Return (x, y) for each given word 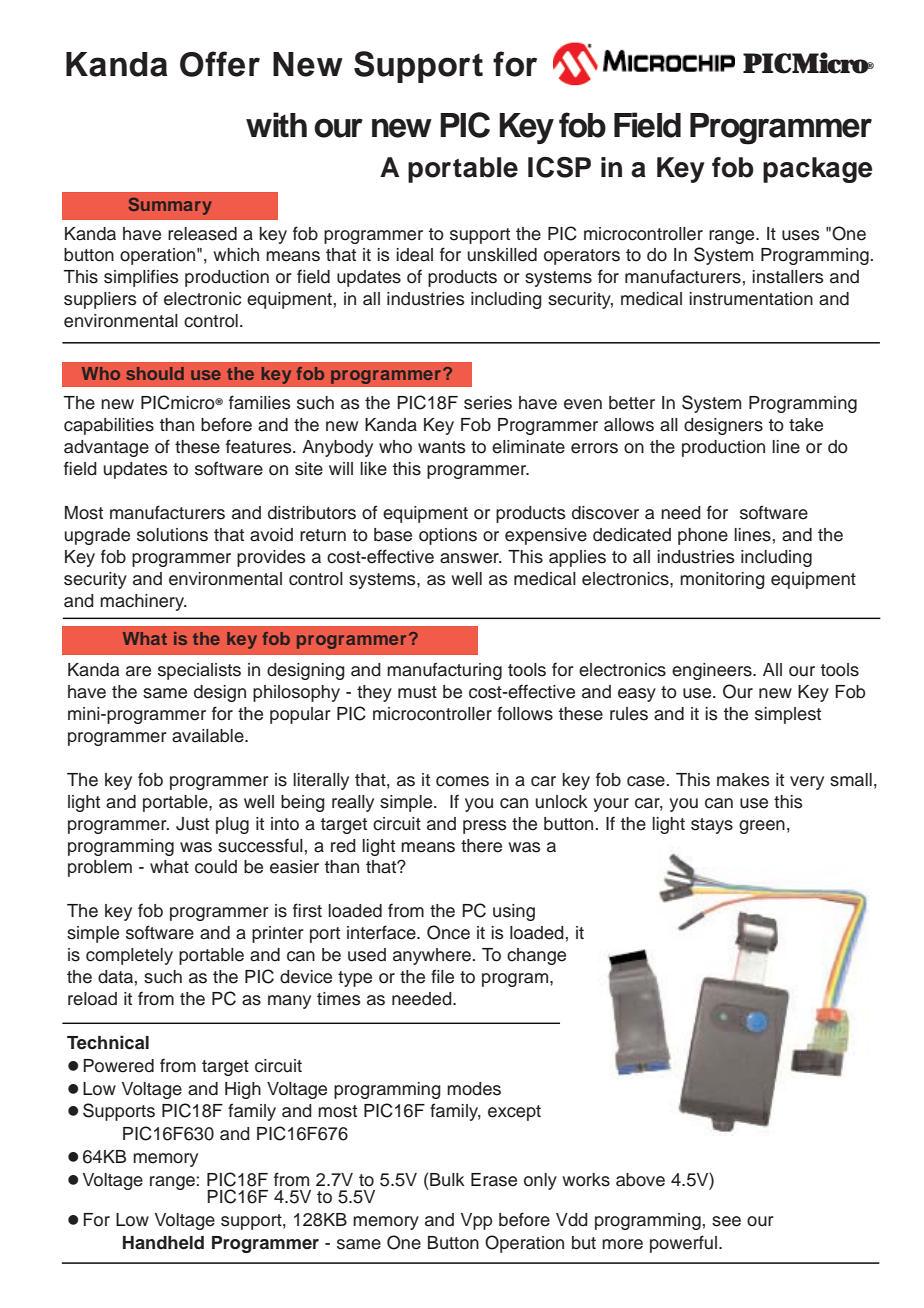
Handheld (163, 1243)
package (817, 170)
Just (192, 824)
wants (442, 447)
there (481, 846)
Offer (220, 64)
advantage (106, 448)
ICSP (559, 167)
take (806, 425)
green (762, 827)
